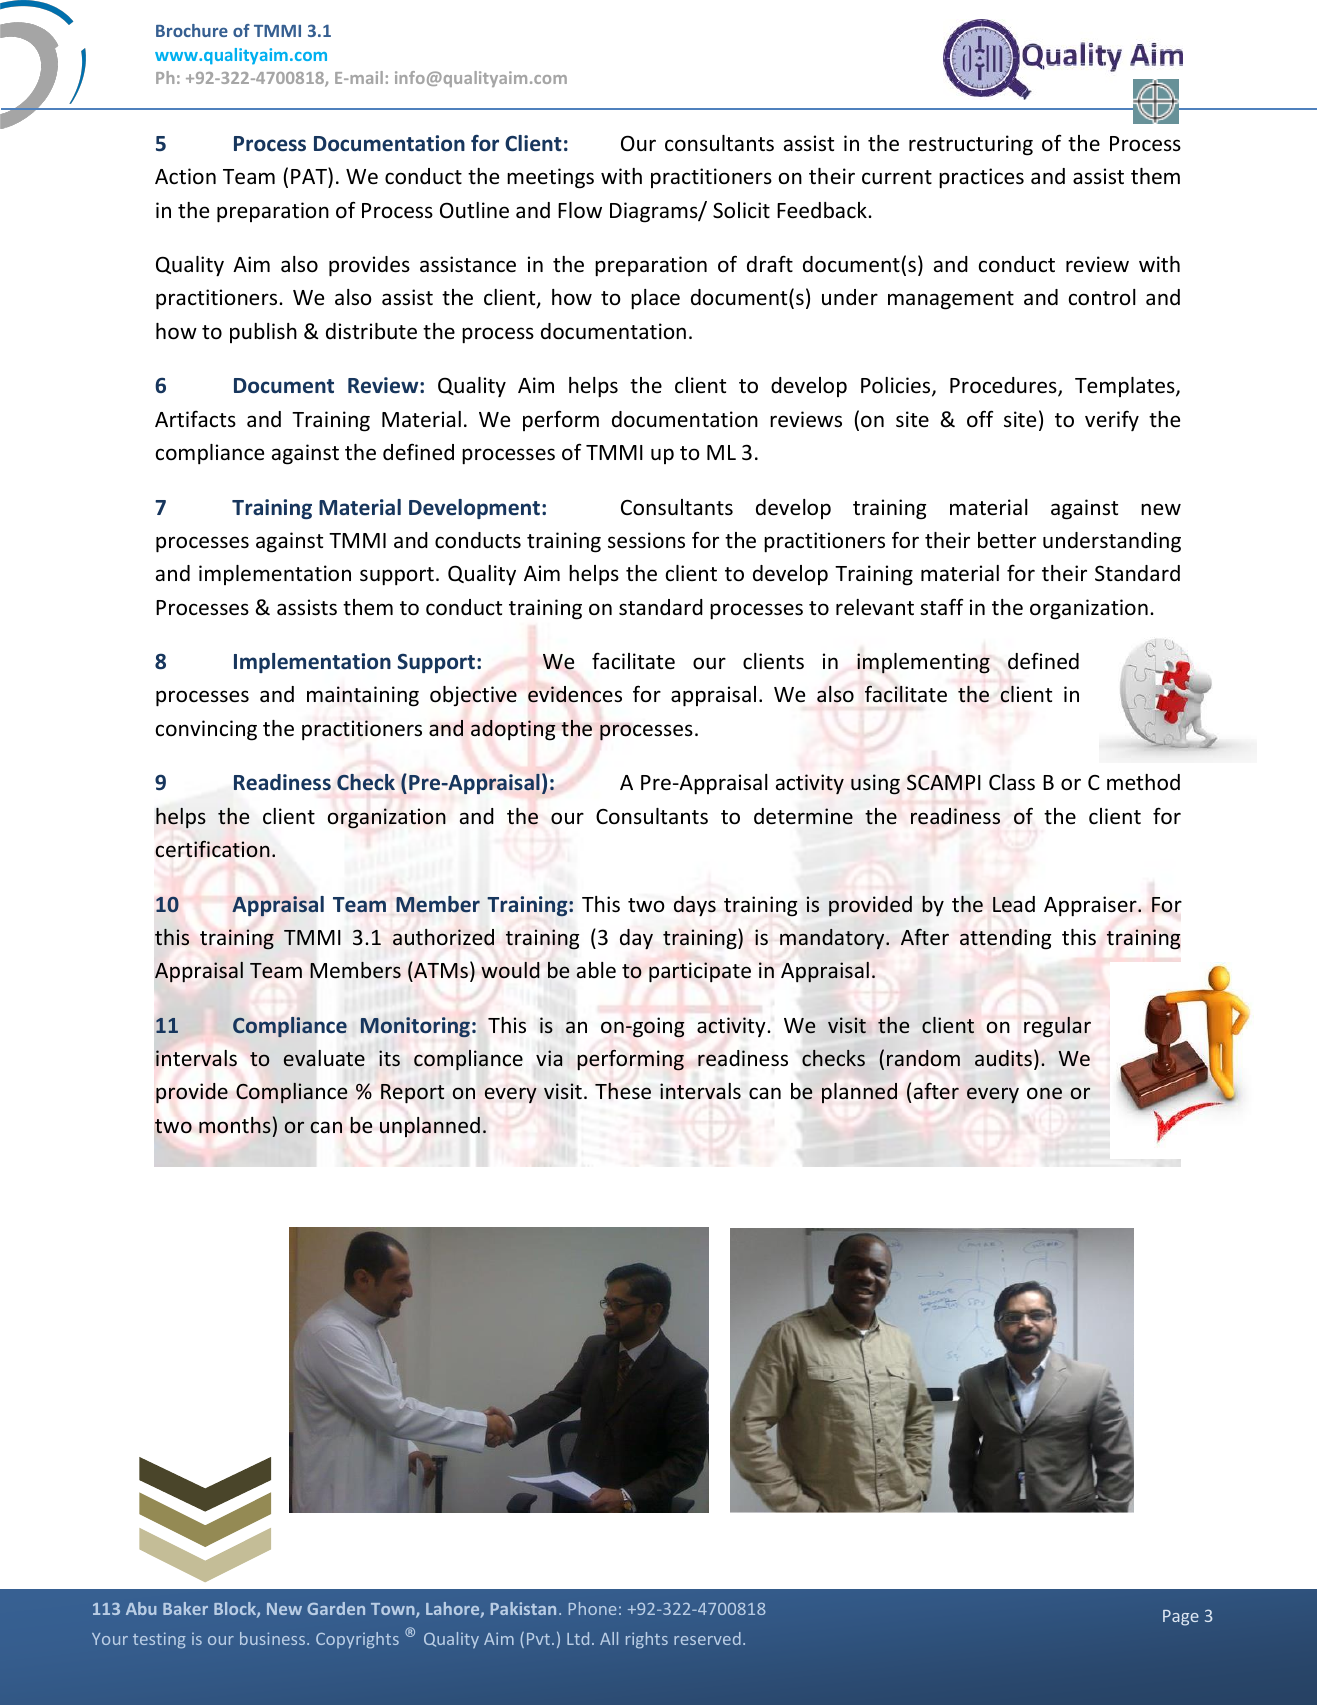 This screenshot has height=1705, width=1317. What do you see at coordinates (695, 906) in the screenshot?
I see `days` at bounding box center [695, 906].
